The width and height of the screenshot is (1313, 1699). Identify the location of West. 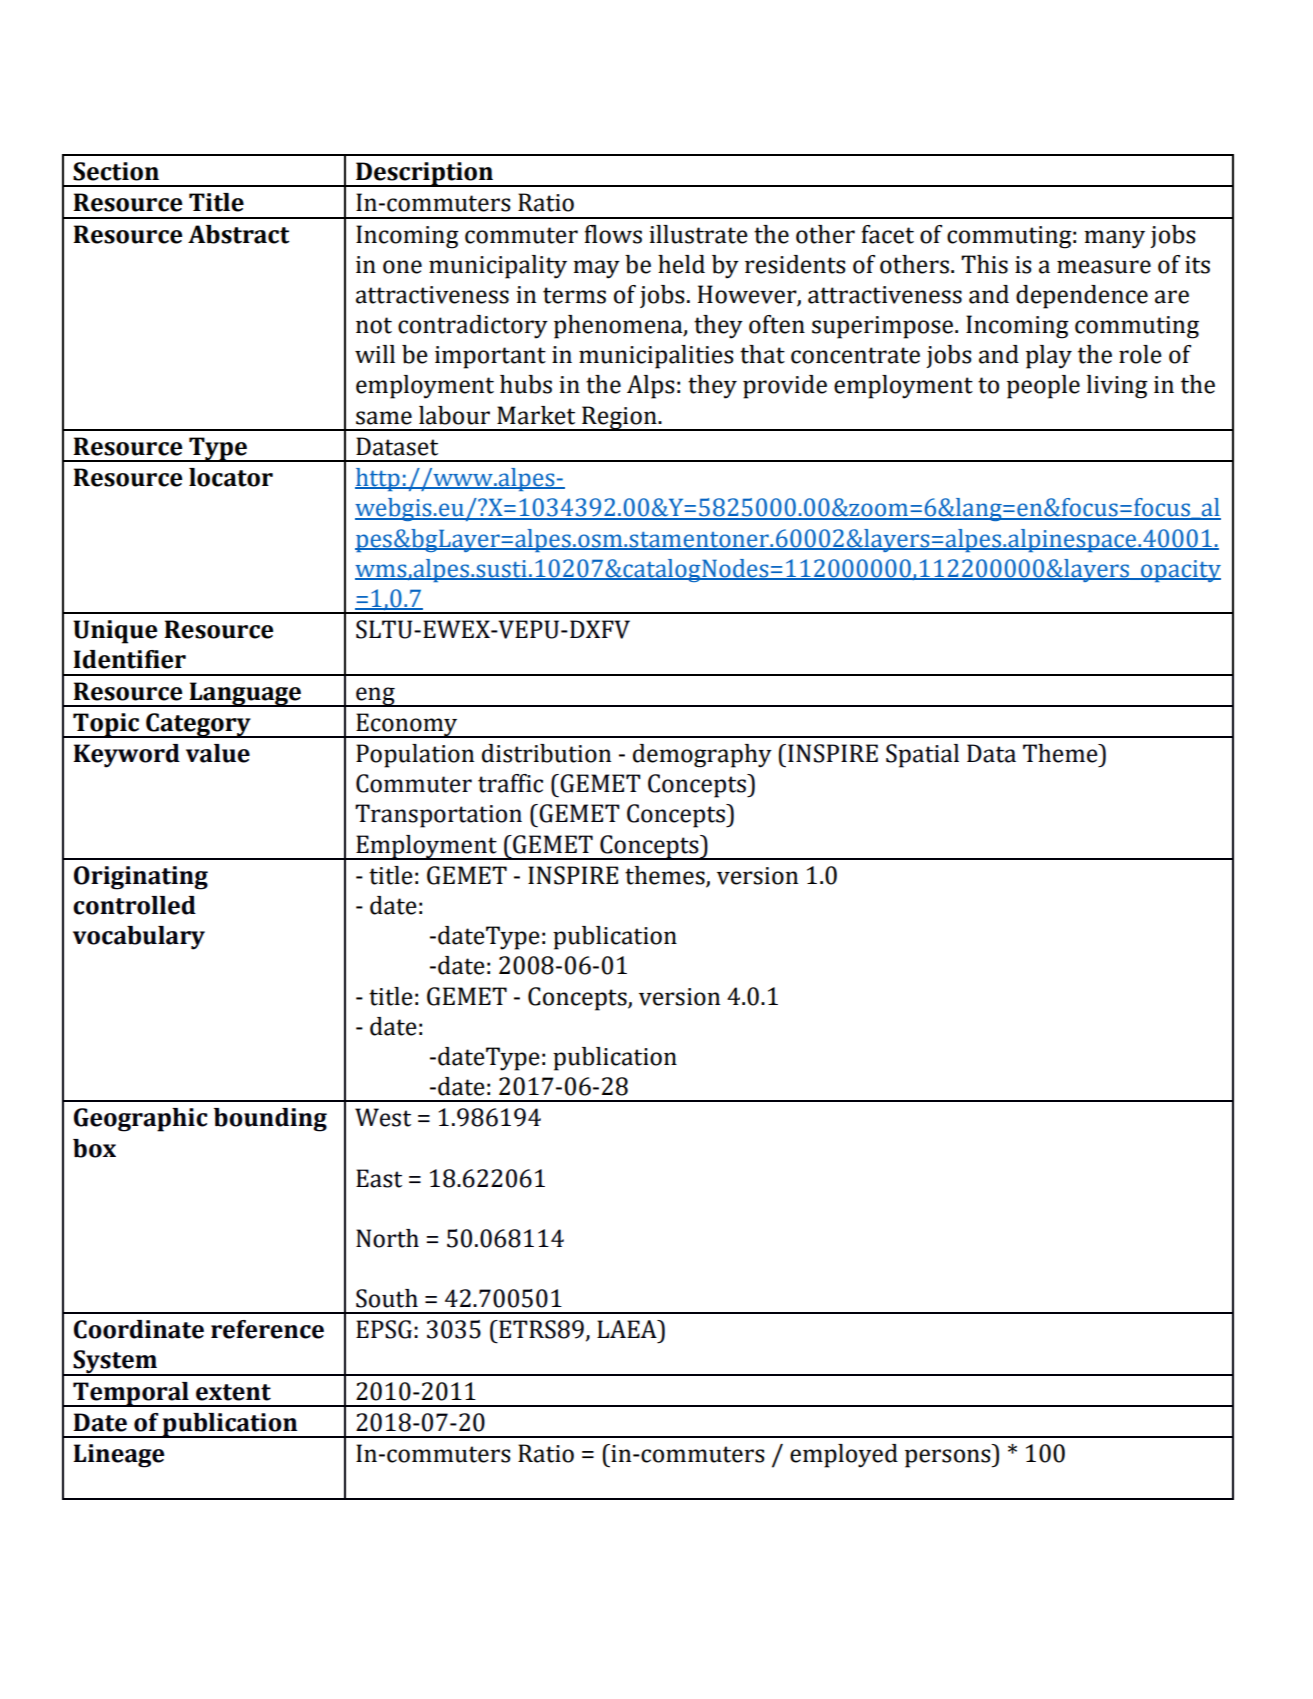
(383, 1117).
